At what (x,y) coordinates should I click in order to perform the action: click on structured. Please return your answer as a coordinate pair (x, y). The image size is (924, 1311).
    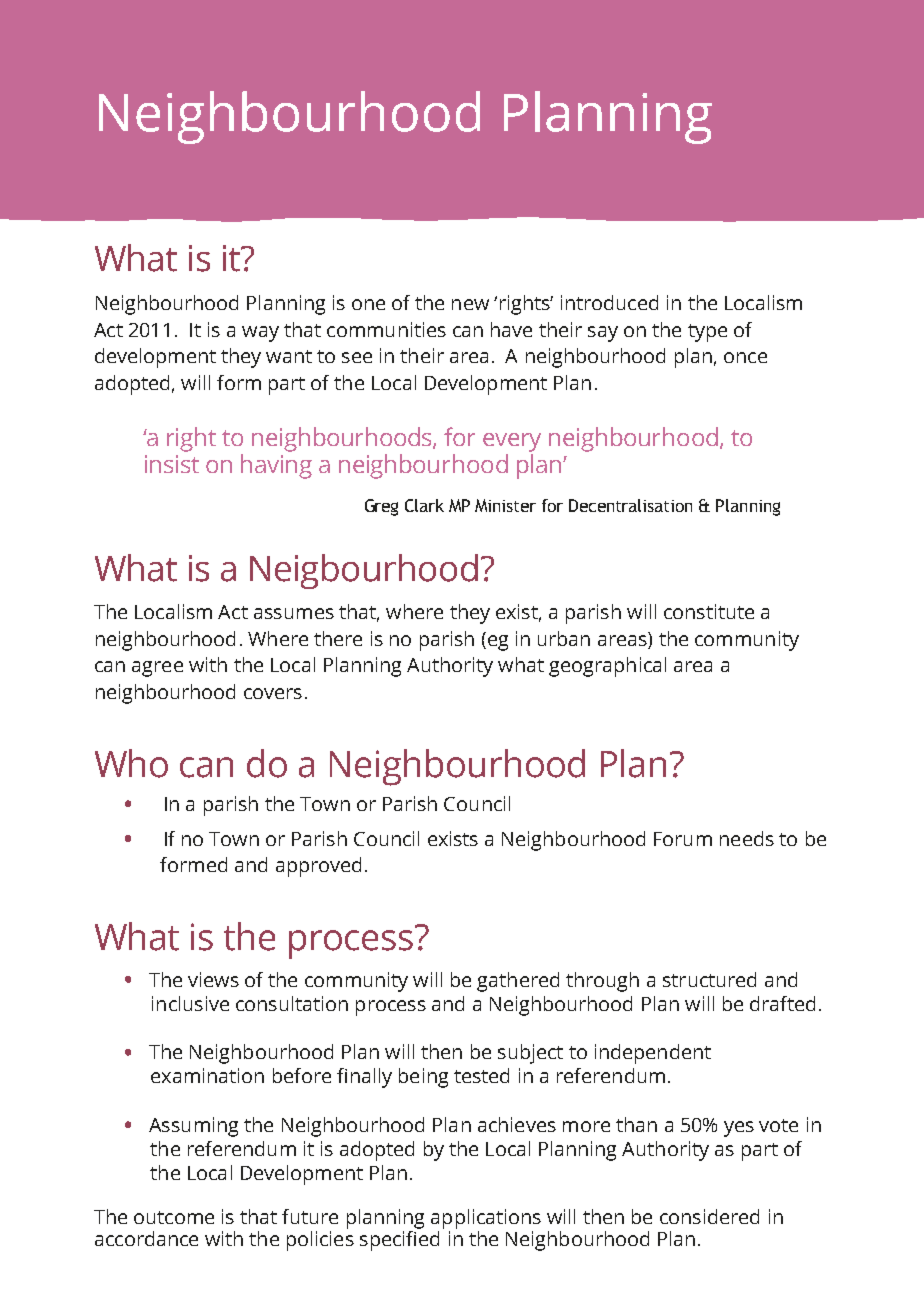
    Looking at the image, I should click on (709, 979).
